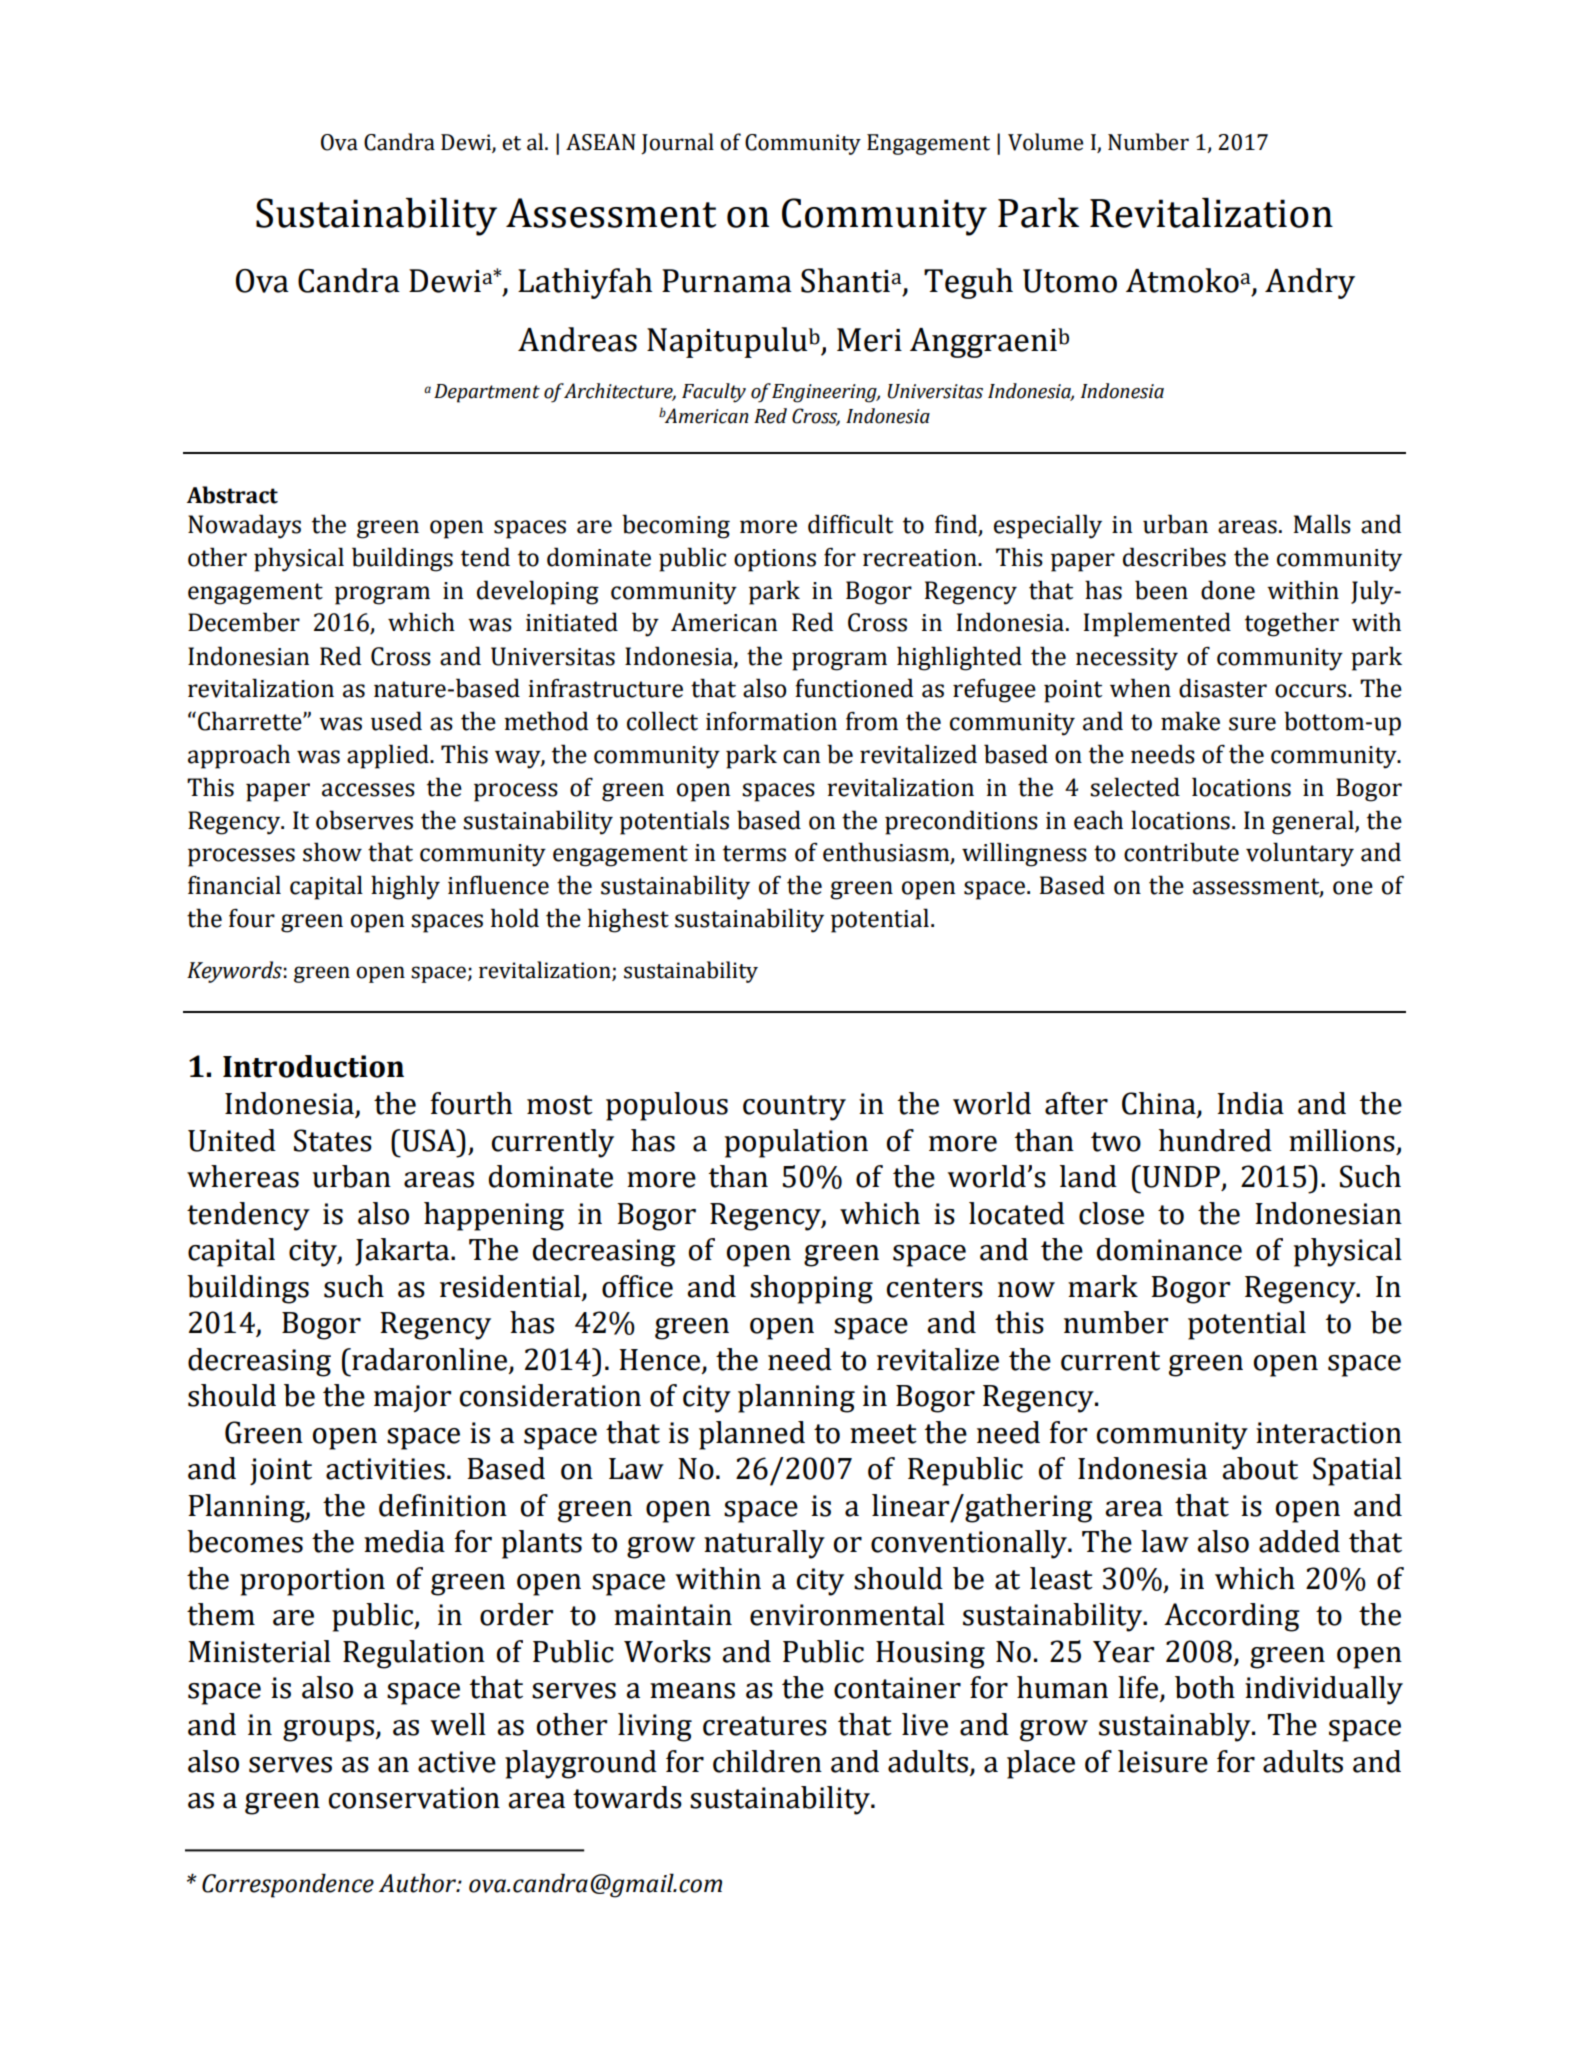  Describe the element at coordinates (767, 1761) in the page. I see `children` at that location.
